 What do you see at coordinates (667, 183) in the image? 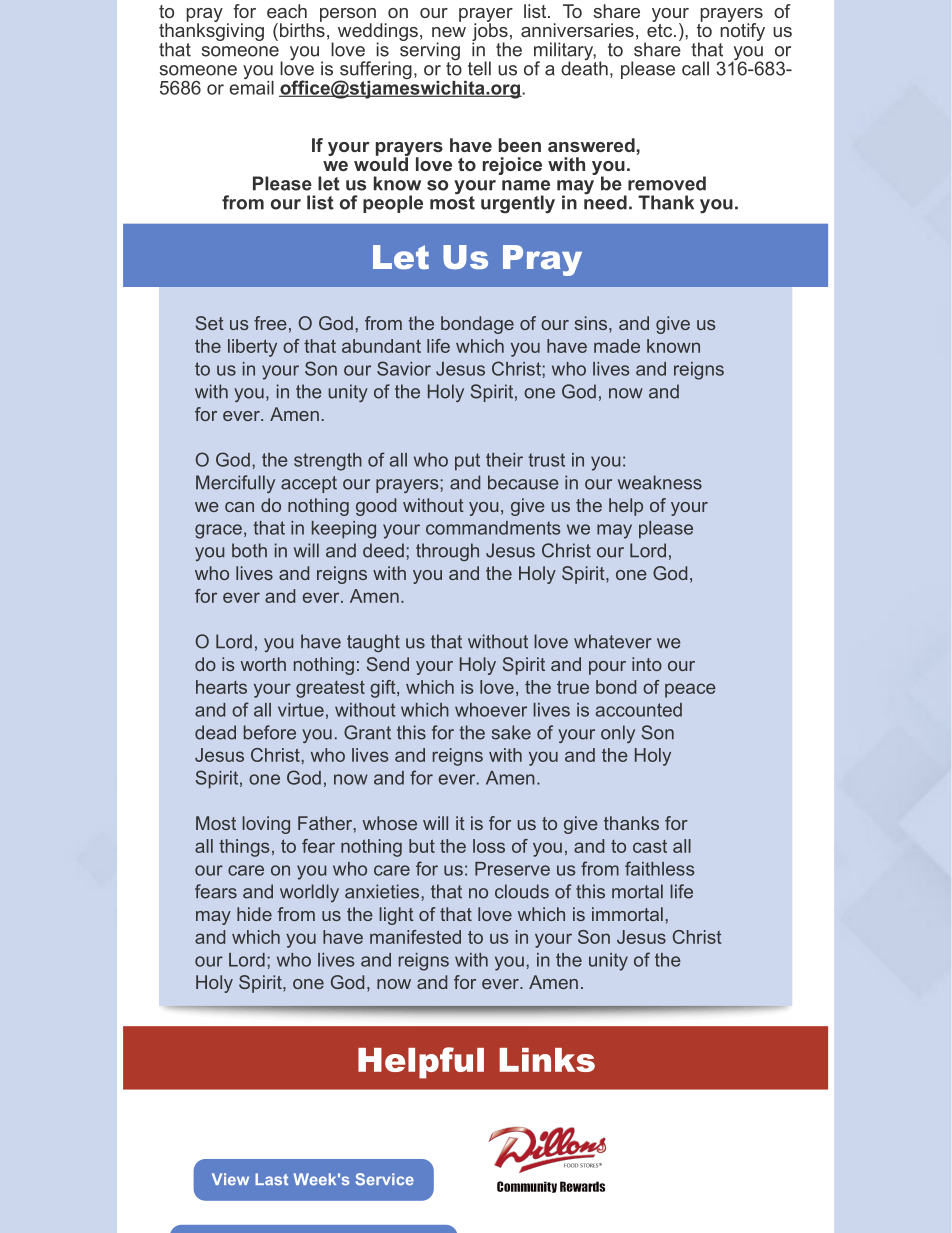
I see `removed` at bounding box center [667, 183].
